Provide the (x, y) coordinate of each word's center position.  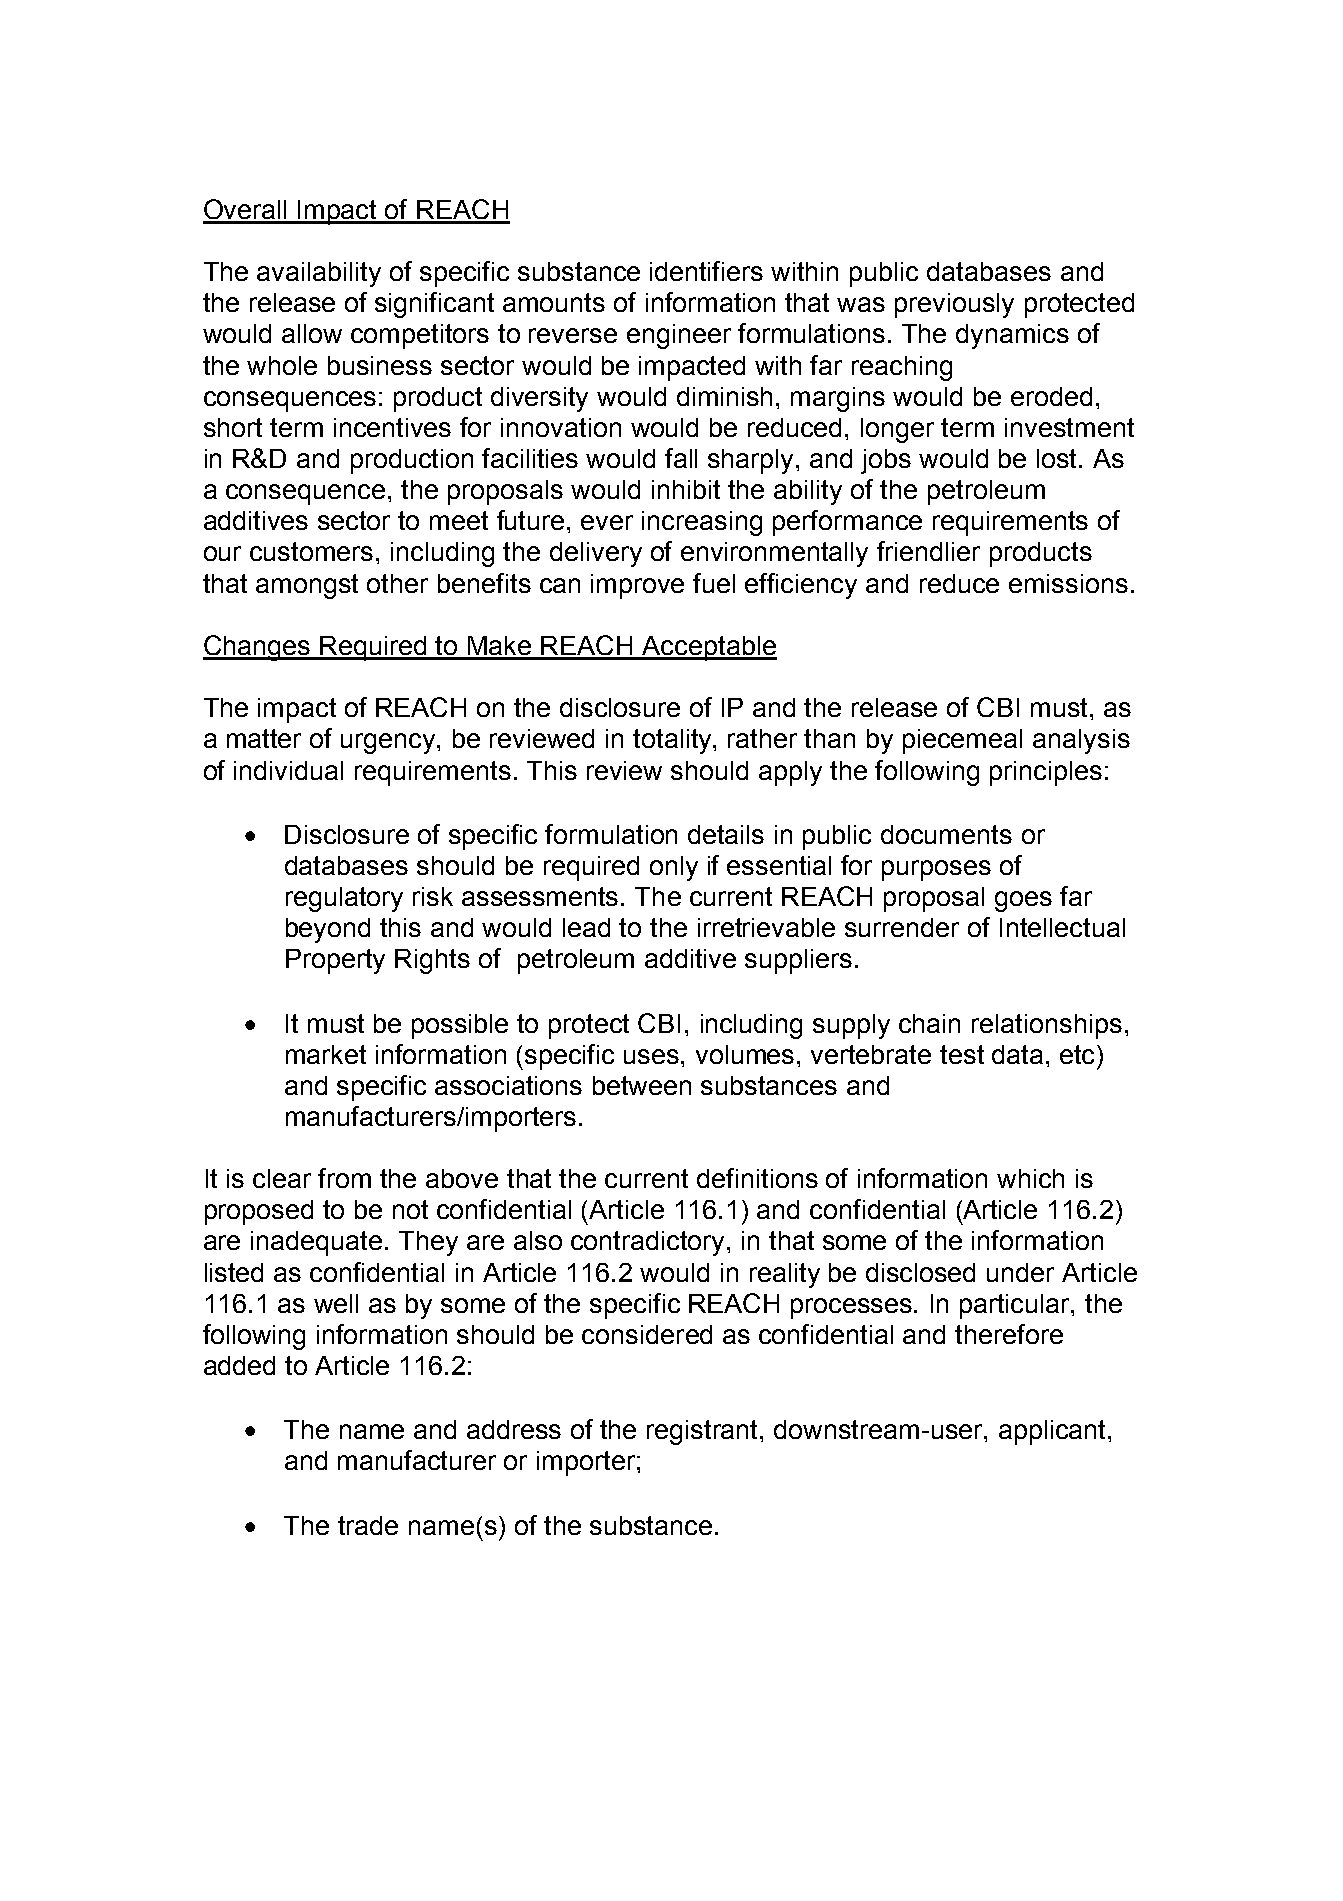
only (674, 868)
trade (368, 1525)
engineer (679, 336)
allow (312, 333)
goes (1023, 901)
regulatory (344, 899)
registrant (704, 1432)
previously (954, 305)
